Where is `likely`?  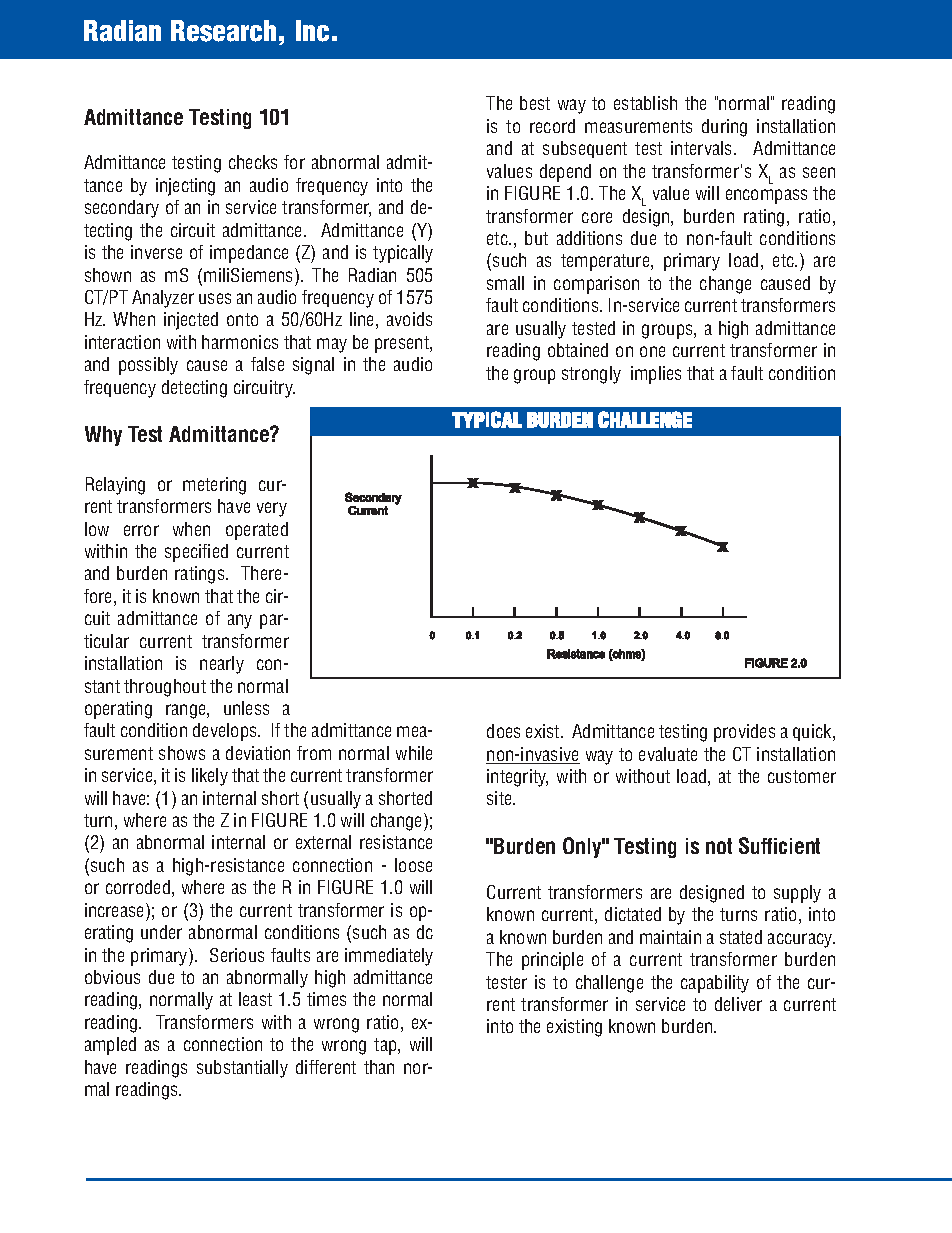 likely is located at coordinates (210, 777).
